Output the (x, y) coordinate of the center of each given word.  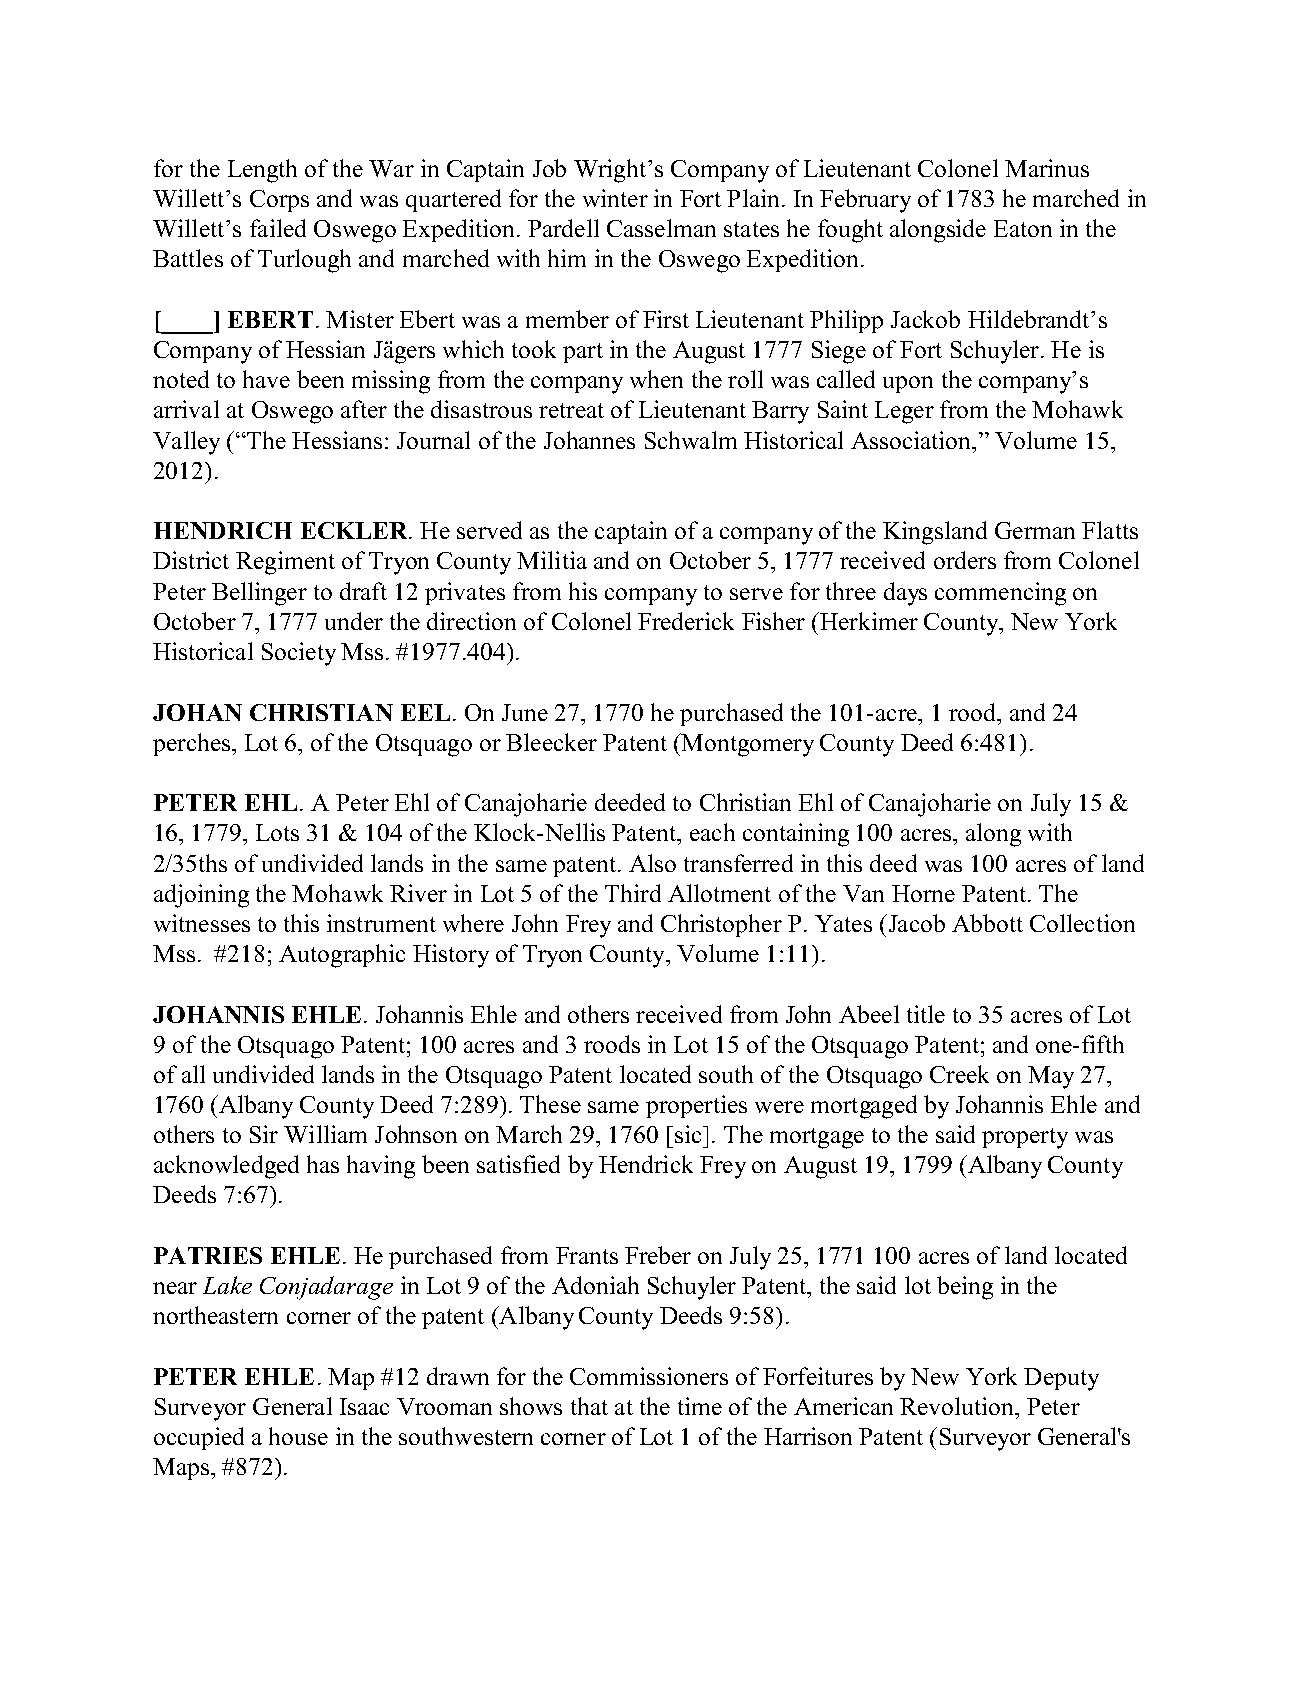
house (298, 1436)
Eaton (1023, 228)
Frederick (686, 621)
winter (615, 198)
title (926, 1014)
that (589, 1406)
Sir (264, 1134)
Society (299, 654)
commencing (1000, 594)
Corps (279, 201)
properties (696, 1106)
